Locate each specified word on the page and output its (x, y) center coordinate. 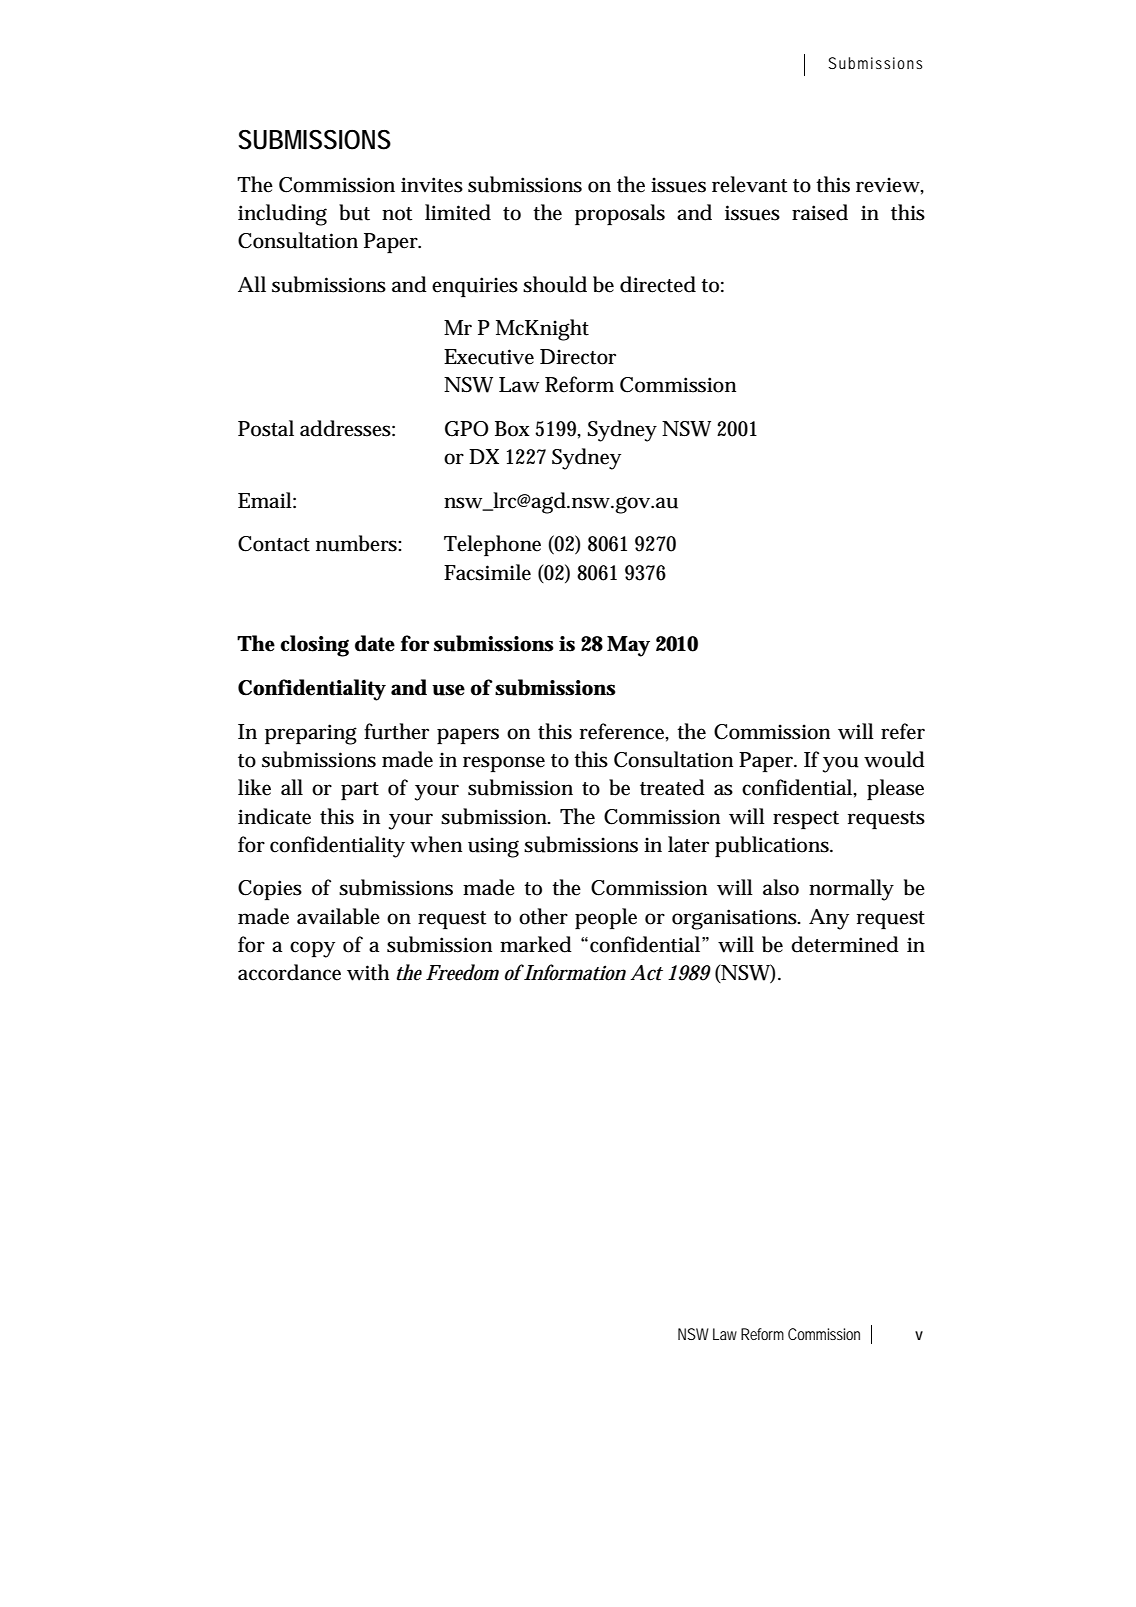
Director (578, 357)
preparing (311, 734)
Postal (266, 428)
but (354, 212)
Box (512, 429)
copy (312, 949)
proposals (620, 214)
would (894, 759)
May (628, 646)
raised (820, 212)
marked (536, 944)
